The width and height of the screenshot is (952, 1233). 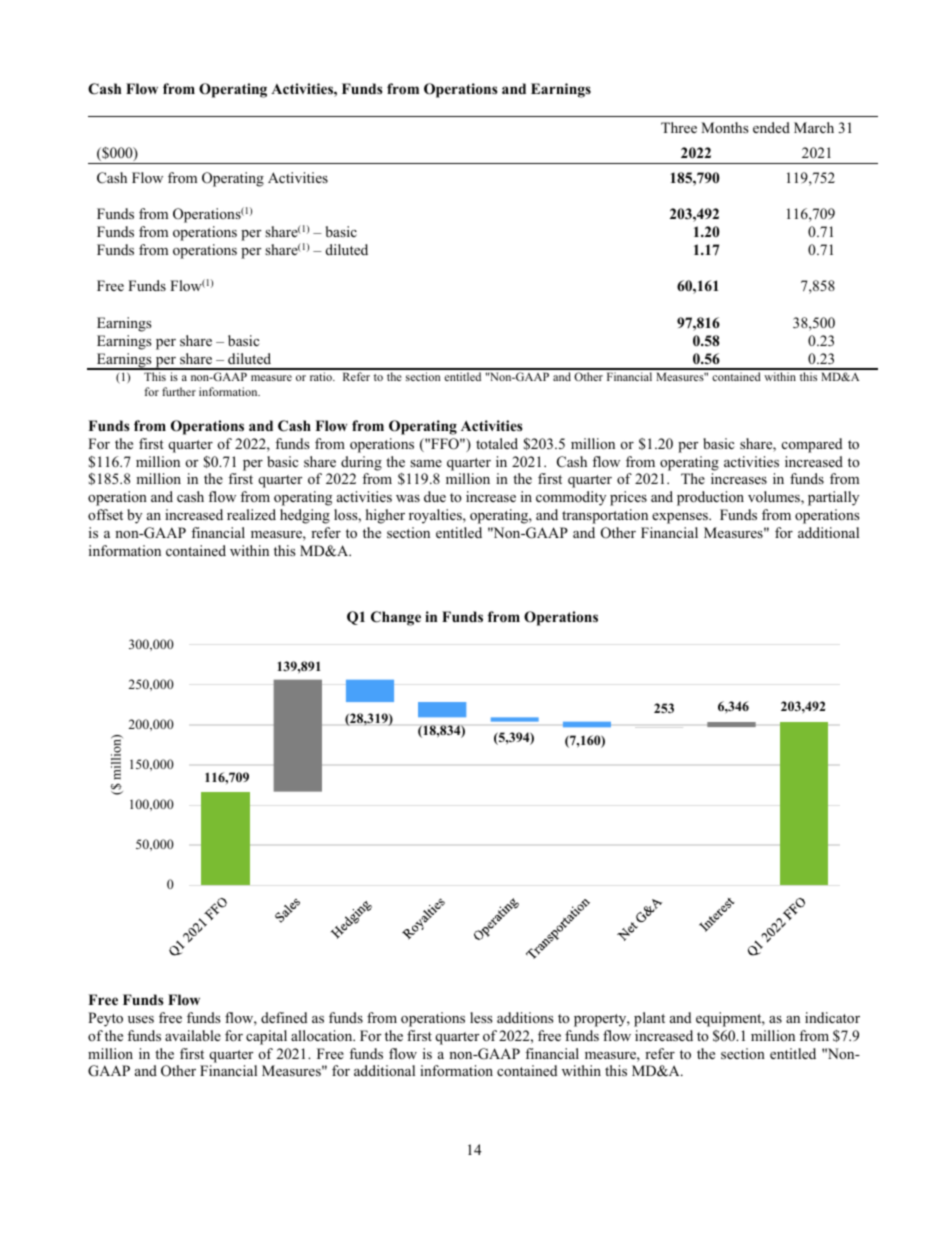 I want to click on expenses, so click(x=681, y=518).
